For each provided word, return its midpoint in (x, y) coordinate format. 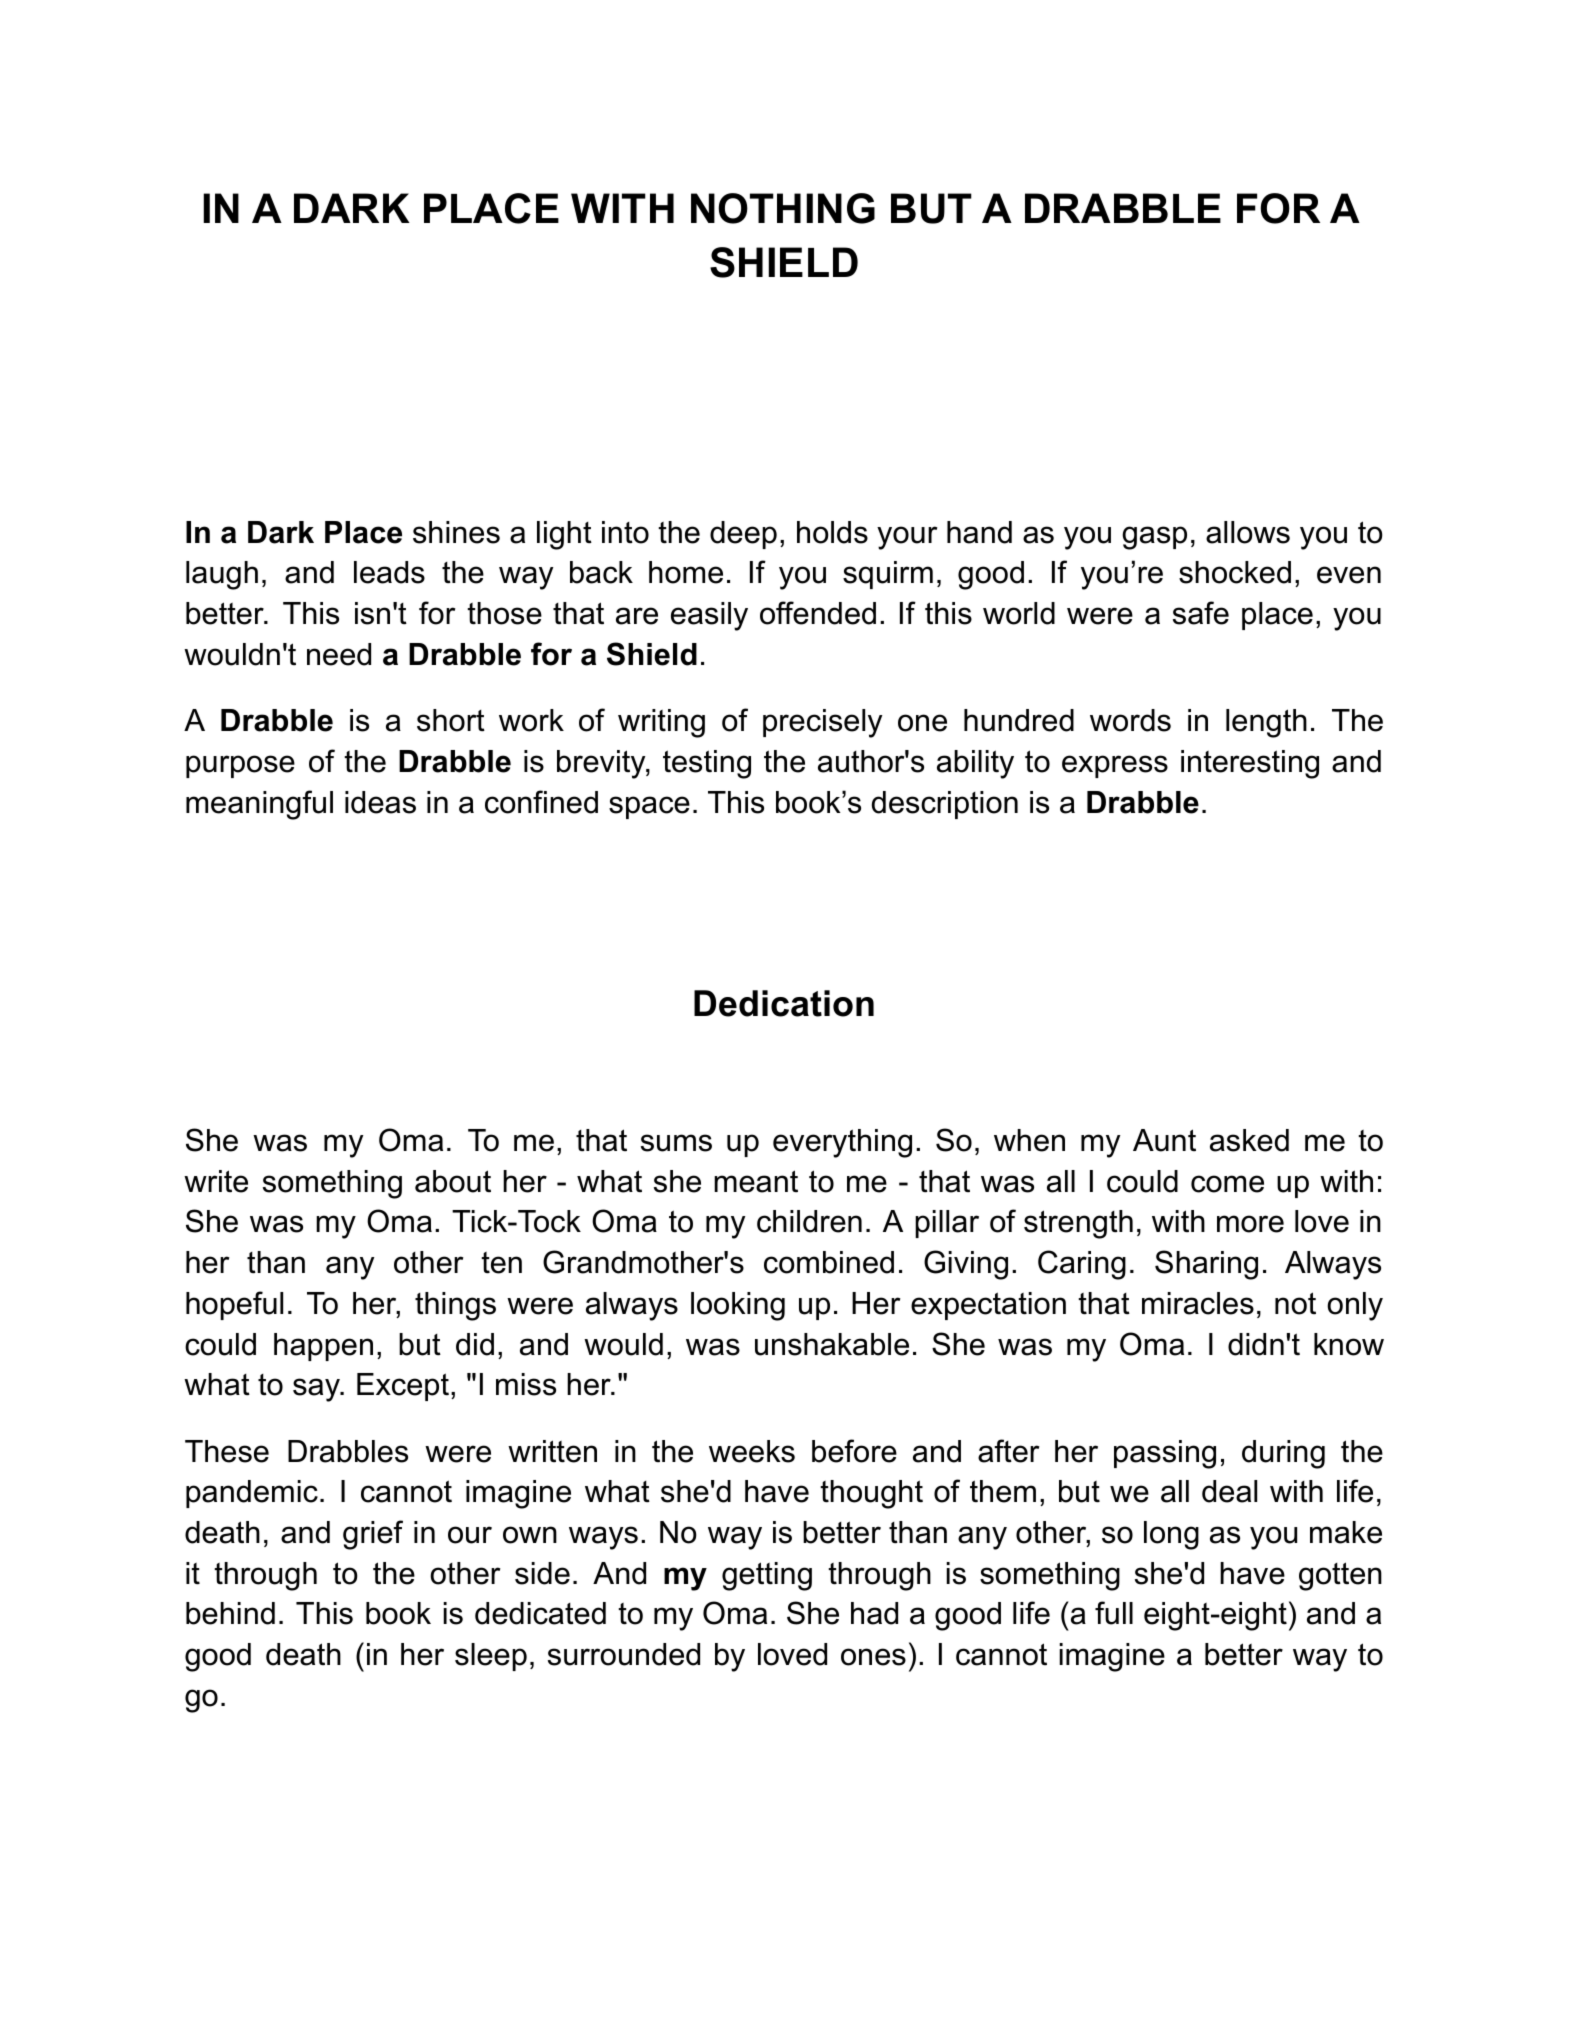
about (453, 1181)
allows (1248, 532)
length (1266, 723)
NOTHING (783, 208)
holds (832, 532)
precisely (822, 723)
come (1227, 1184)
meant (756, 1181)
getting (767, 1576)
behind (230, 1613)
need (339, 654)
